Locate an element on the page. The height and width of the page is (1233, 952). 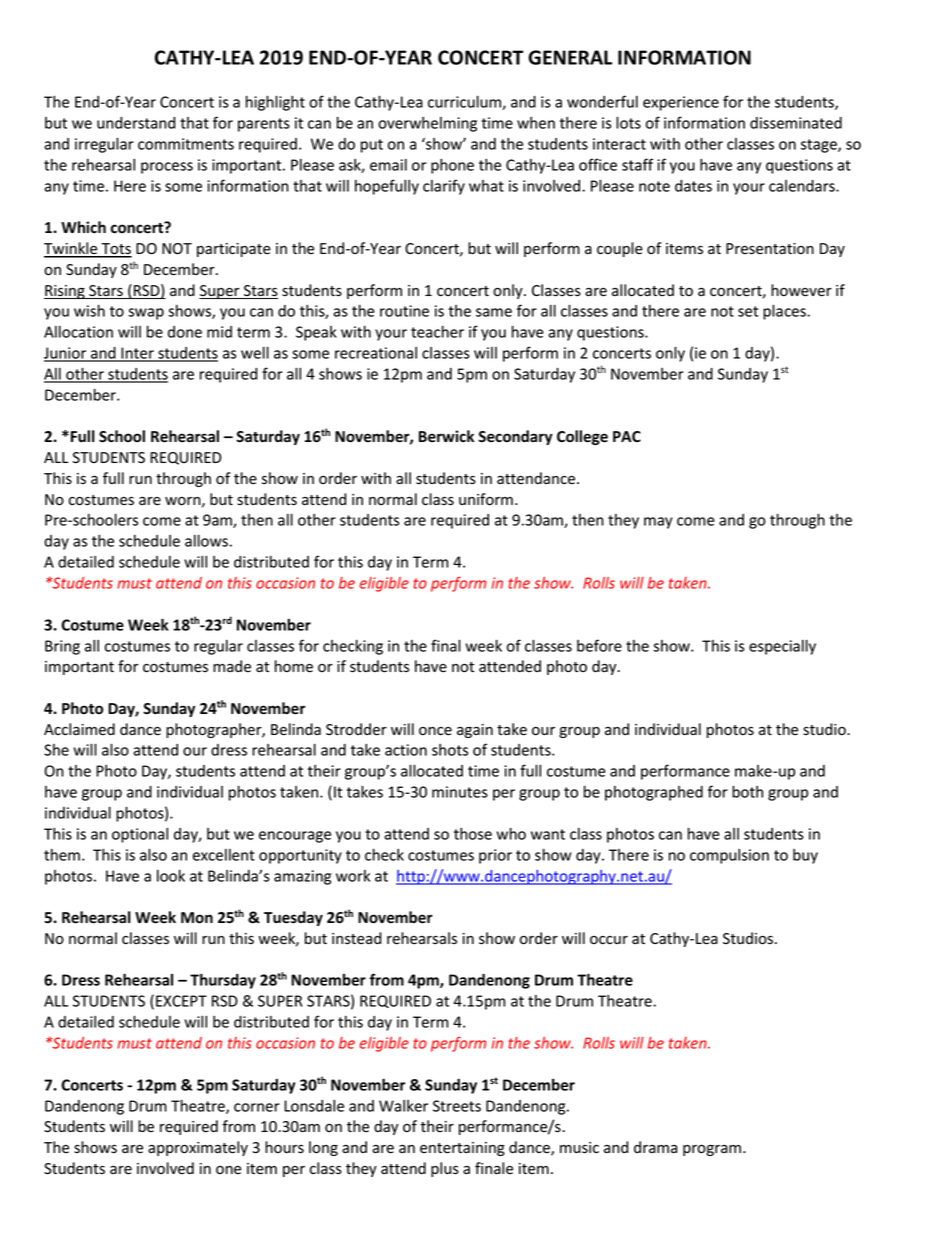
minutes is located at coordinates (460, 792).
